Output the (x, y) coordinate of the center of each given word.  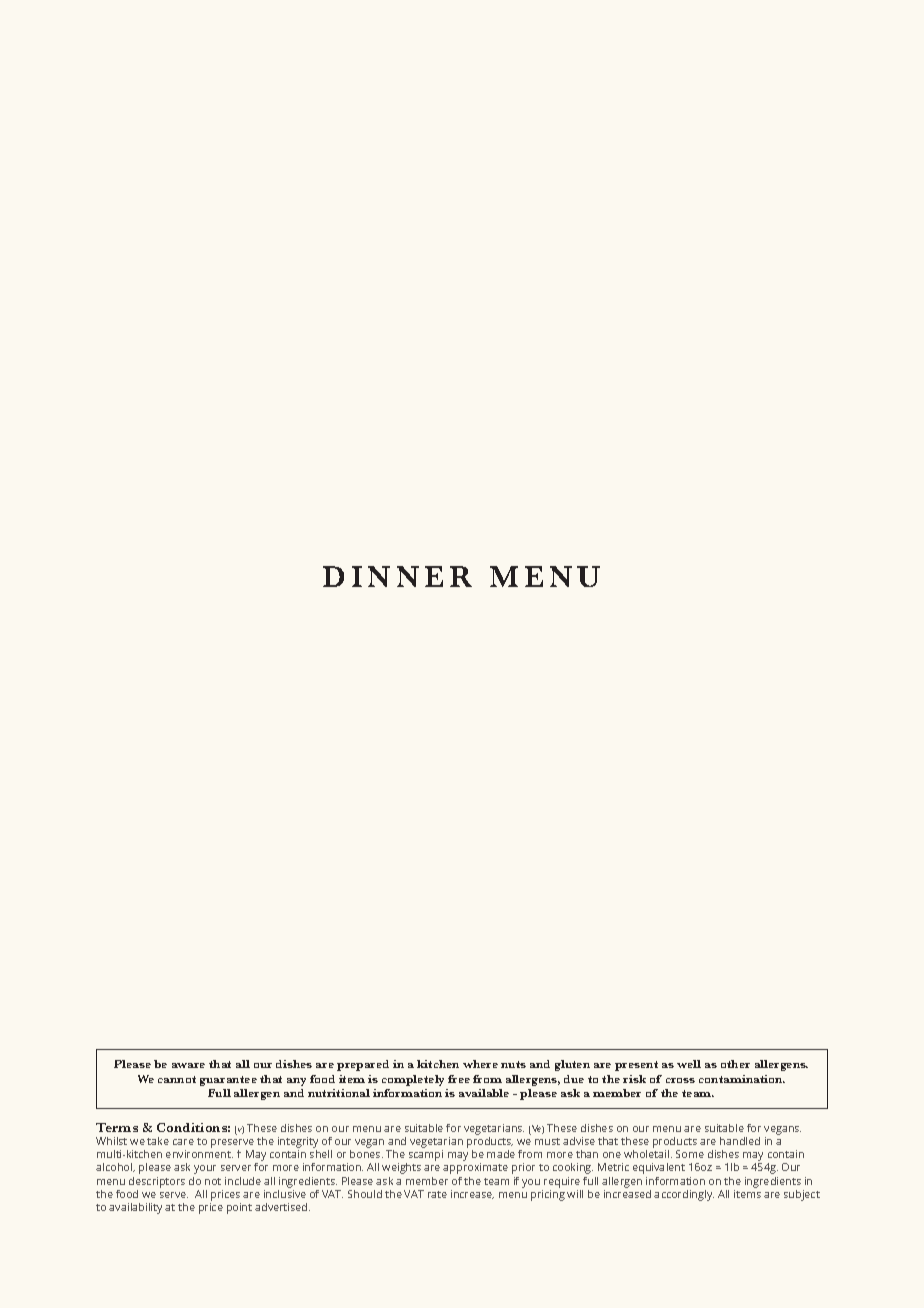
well (689, 1064)
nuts (513, 1064)
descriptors (157, 1182)
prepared (363, 1065)
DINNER (397, 576)
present (636, 1066)
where (480, 1064)
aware (188, 1065)
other (735, 1064)
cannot (177, 1079)
